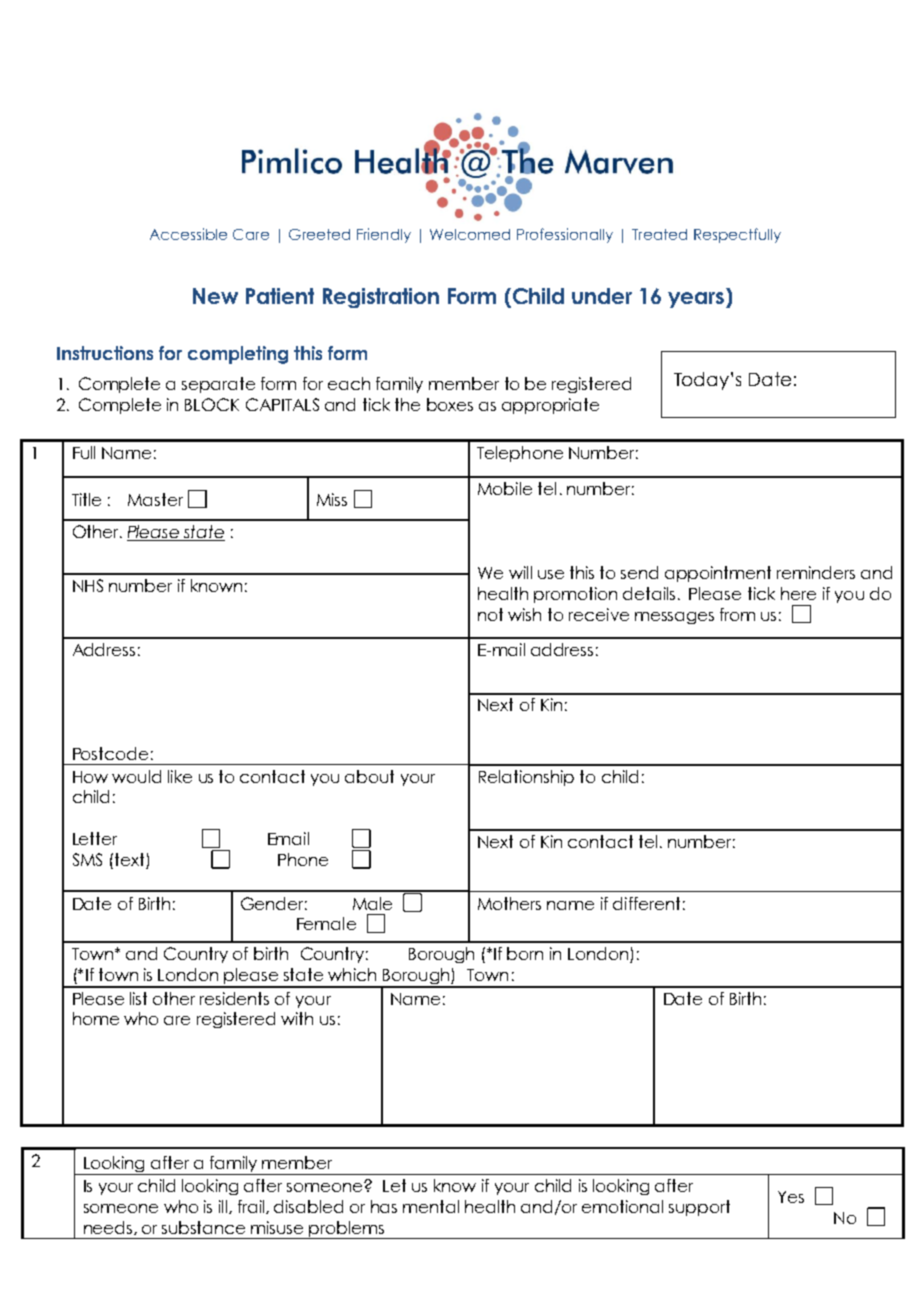 This page has height=1308, width=924. What do you see at coordinates (138, 998) in the page?
I see `list` at bounding box center [138, 998].
